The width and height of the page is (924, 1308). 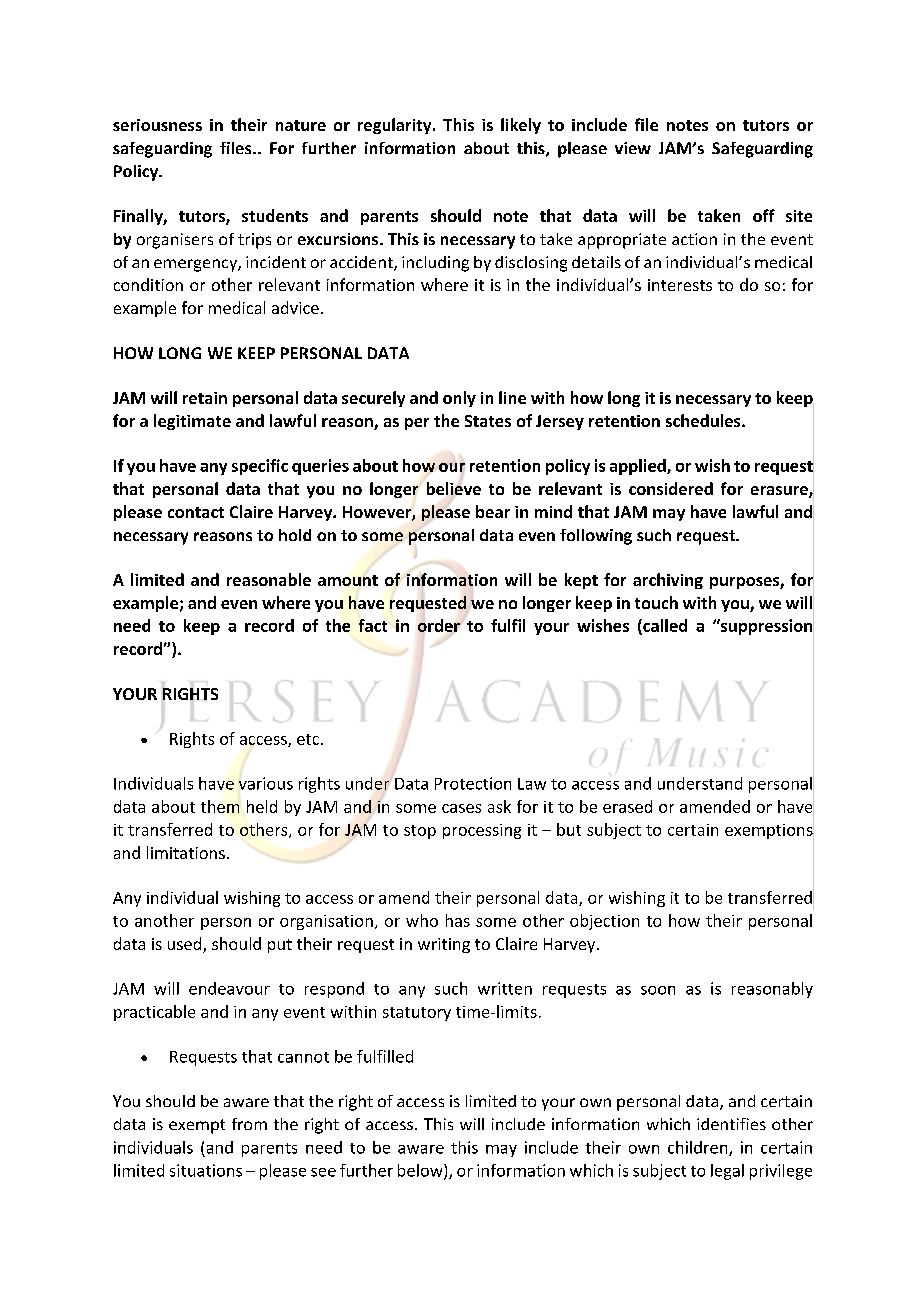 What do you see at coordinates (521, 126) in the page?
I see `likely` at bounding box center [521, 126].
